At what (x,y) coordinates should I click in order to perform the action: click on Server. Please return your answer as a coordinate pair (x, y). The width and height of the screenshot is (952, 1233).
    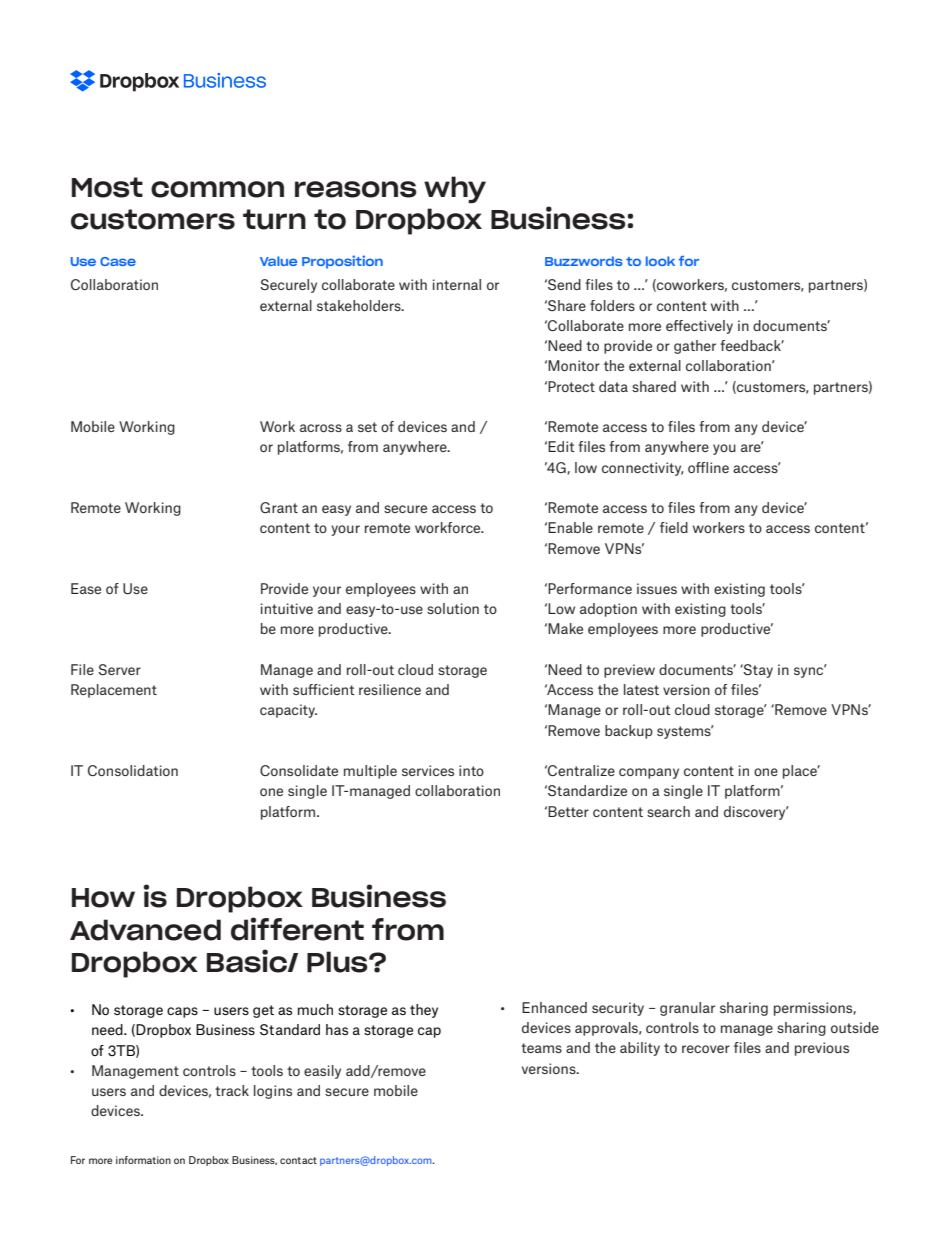
    Looking at the image, I should click on (119, 669).
